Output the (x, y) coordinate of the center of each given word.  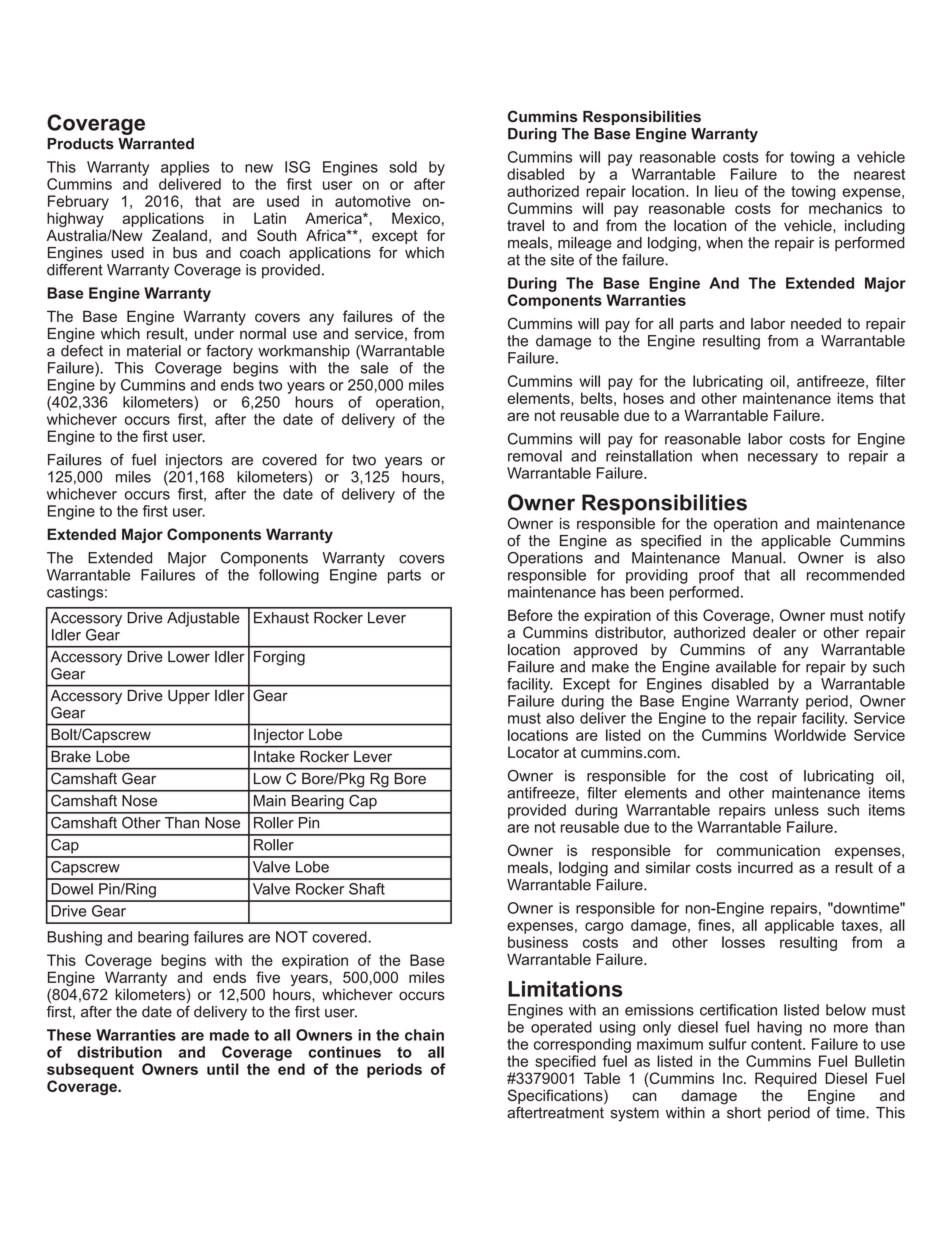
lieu (726, 191)
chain (424, 1035)
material (154, 351)
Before (530, 615)
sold (403, 167)
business (538, 942)
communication (768, 850)
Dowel (72, 889)
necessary (783, 459)
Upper (189, 697)
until (223, 1069)
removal (535, 456)
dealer (774, 632)
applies (185, 168)
